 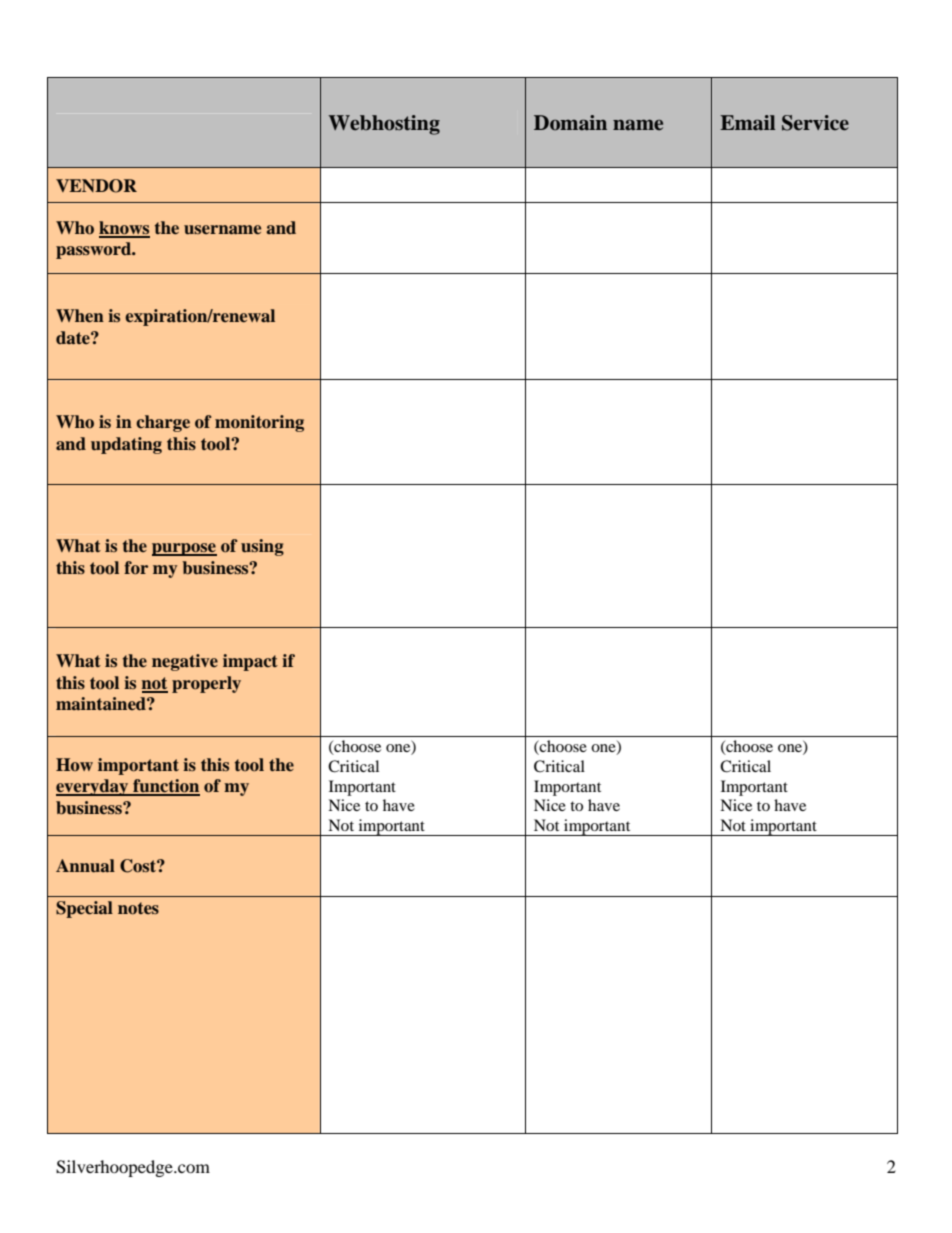 I want to click on notes, so click(x=138, y=908).
